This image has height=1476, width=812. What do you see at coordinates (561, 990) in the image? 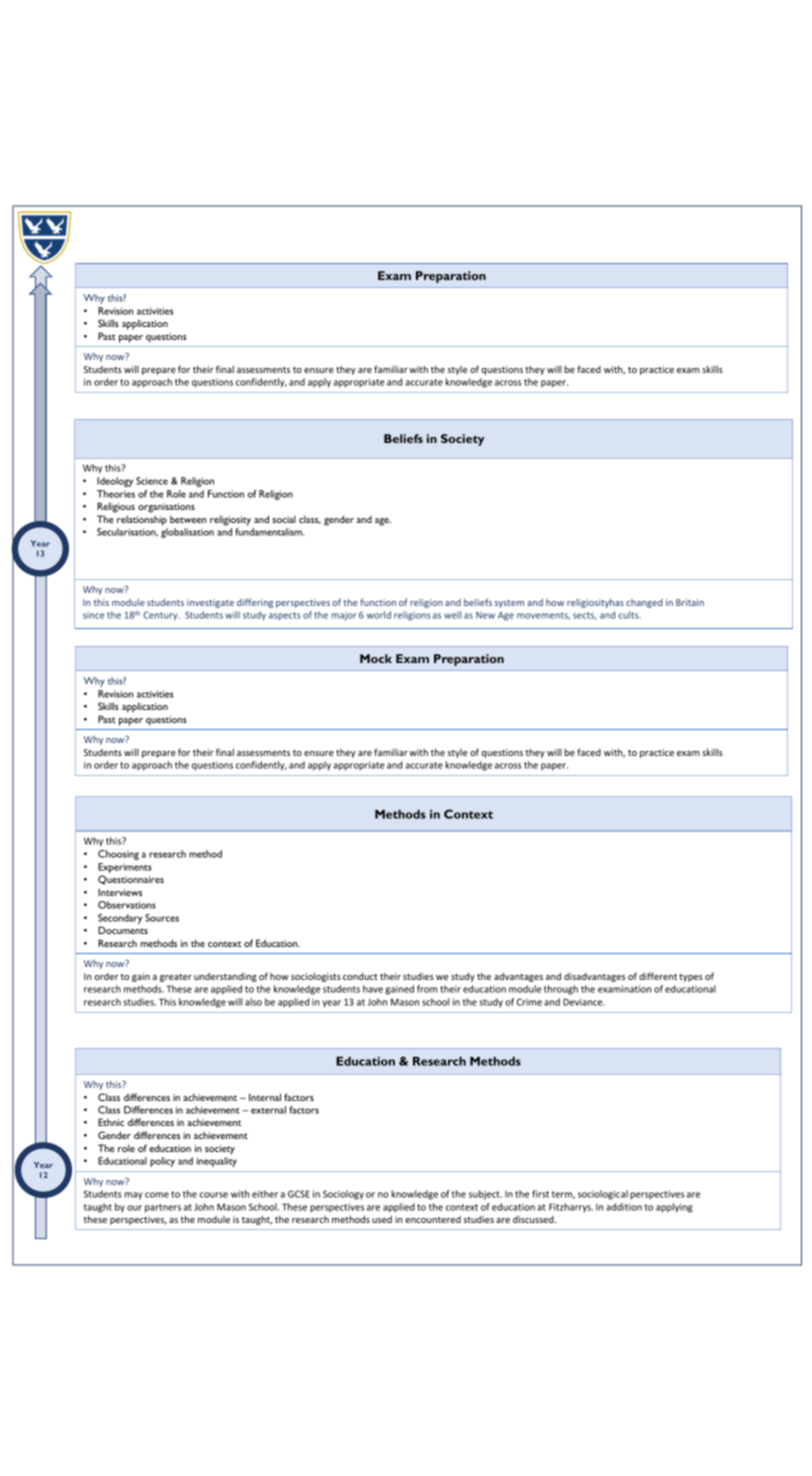
I see `through` at bounding box center [561, 990].
